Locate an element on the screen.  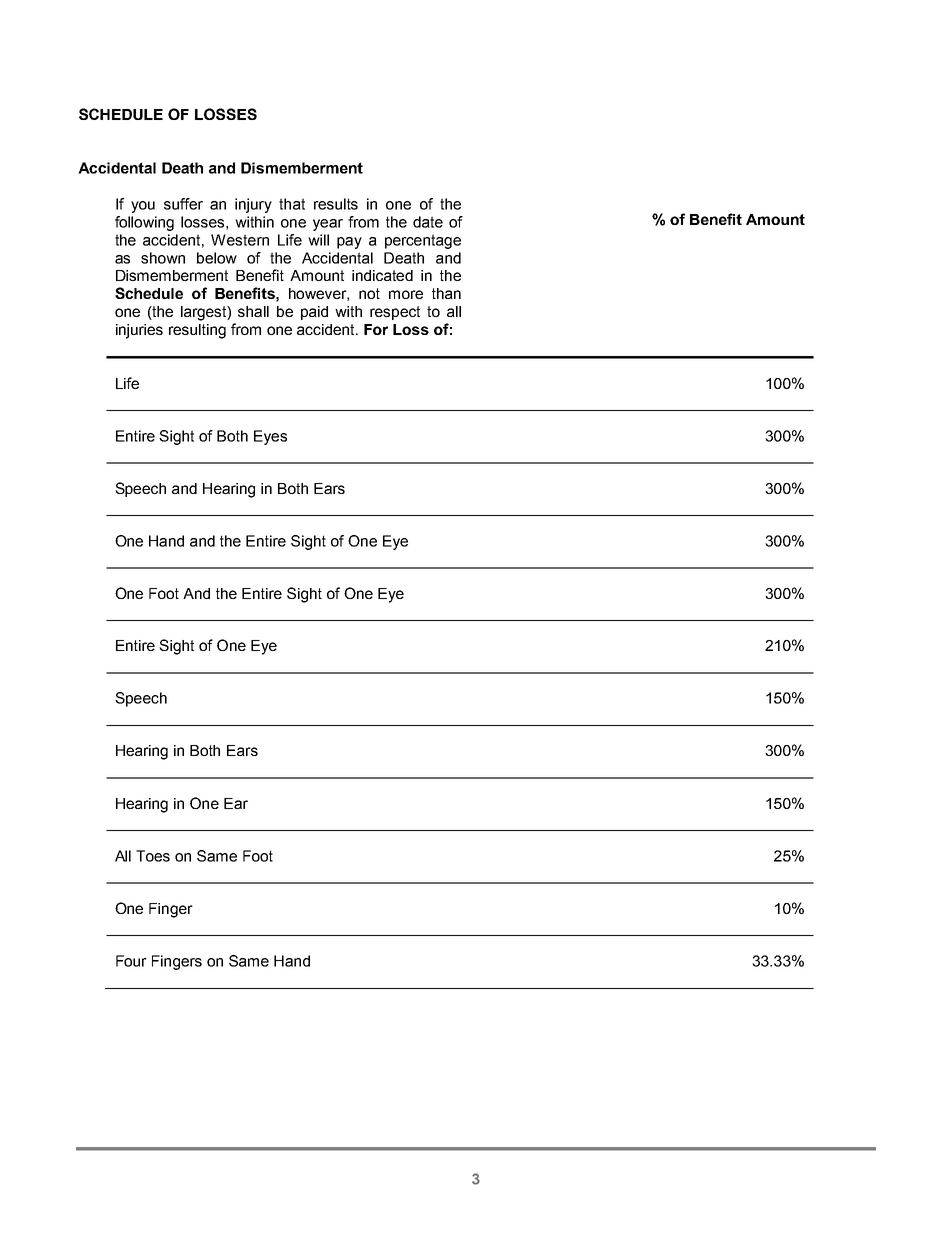
respect is located at coordinates (395, 313).
